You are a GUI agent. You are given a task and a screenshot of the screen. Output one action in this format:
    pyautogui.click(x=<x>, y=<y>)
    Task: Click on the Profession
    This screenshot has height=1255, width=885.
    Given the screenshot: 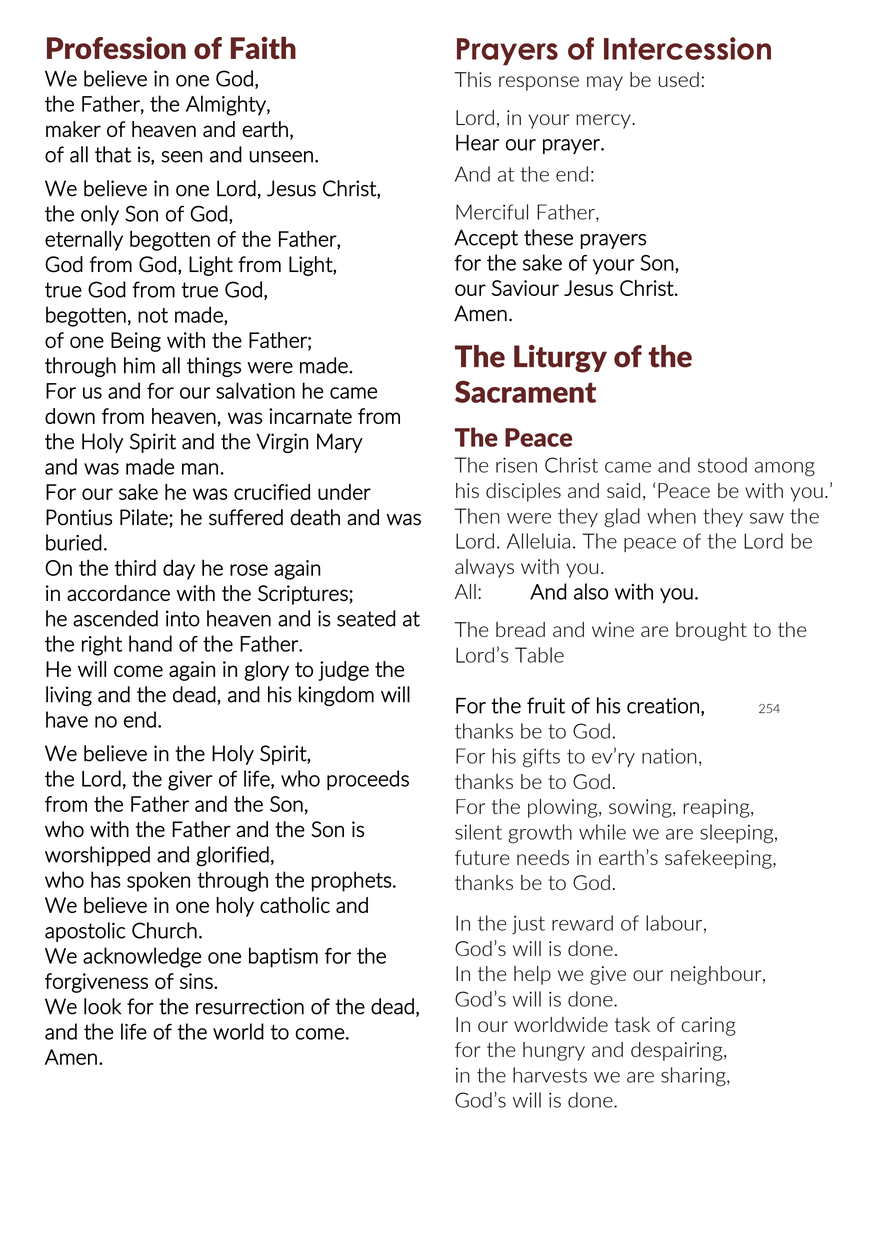 What is the action you would take?
    pyautogui.click(x=116, y=47)
